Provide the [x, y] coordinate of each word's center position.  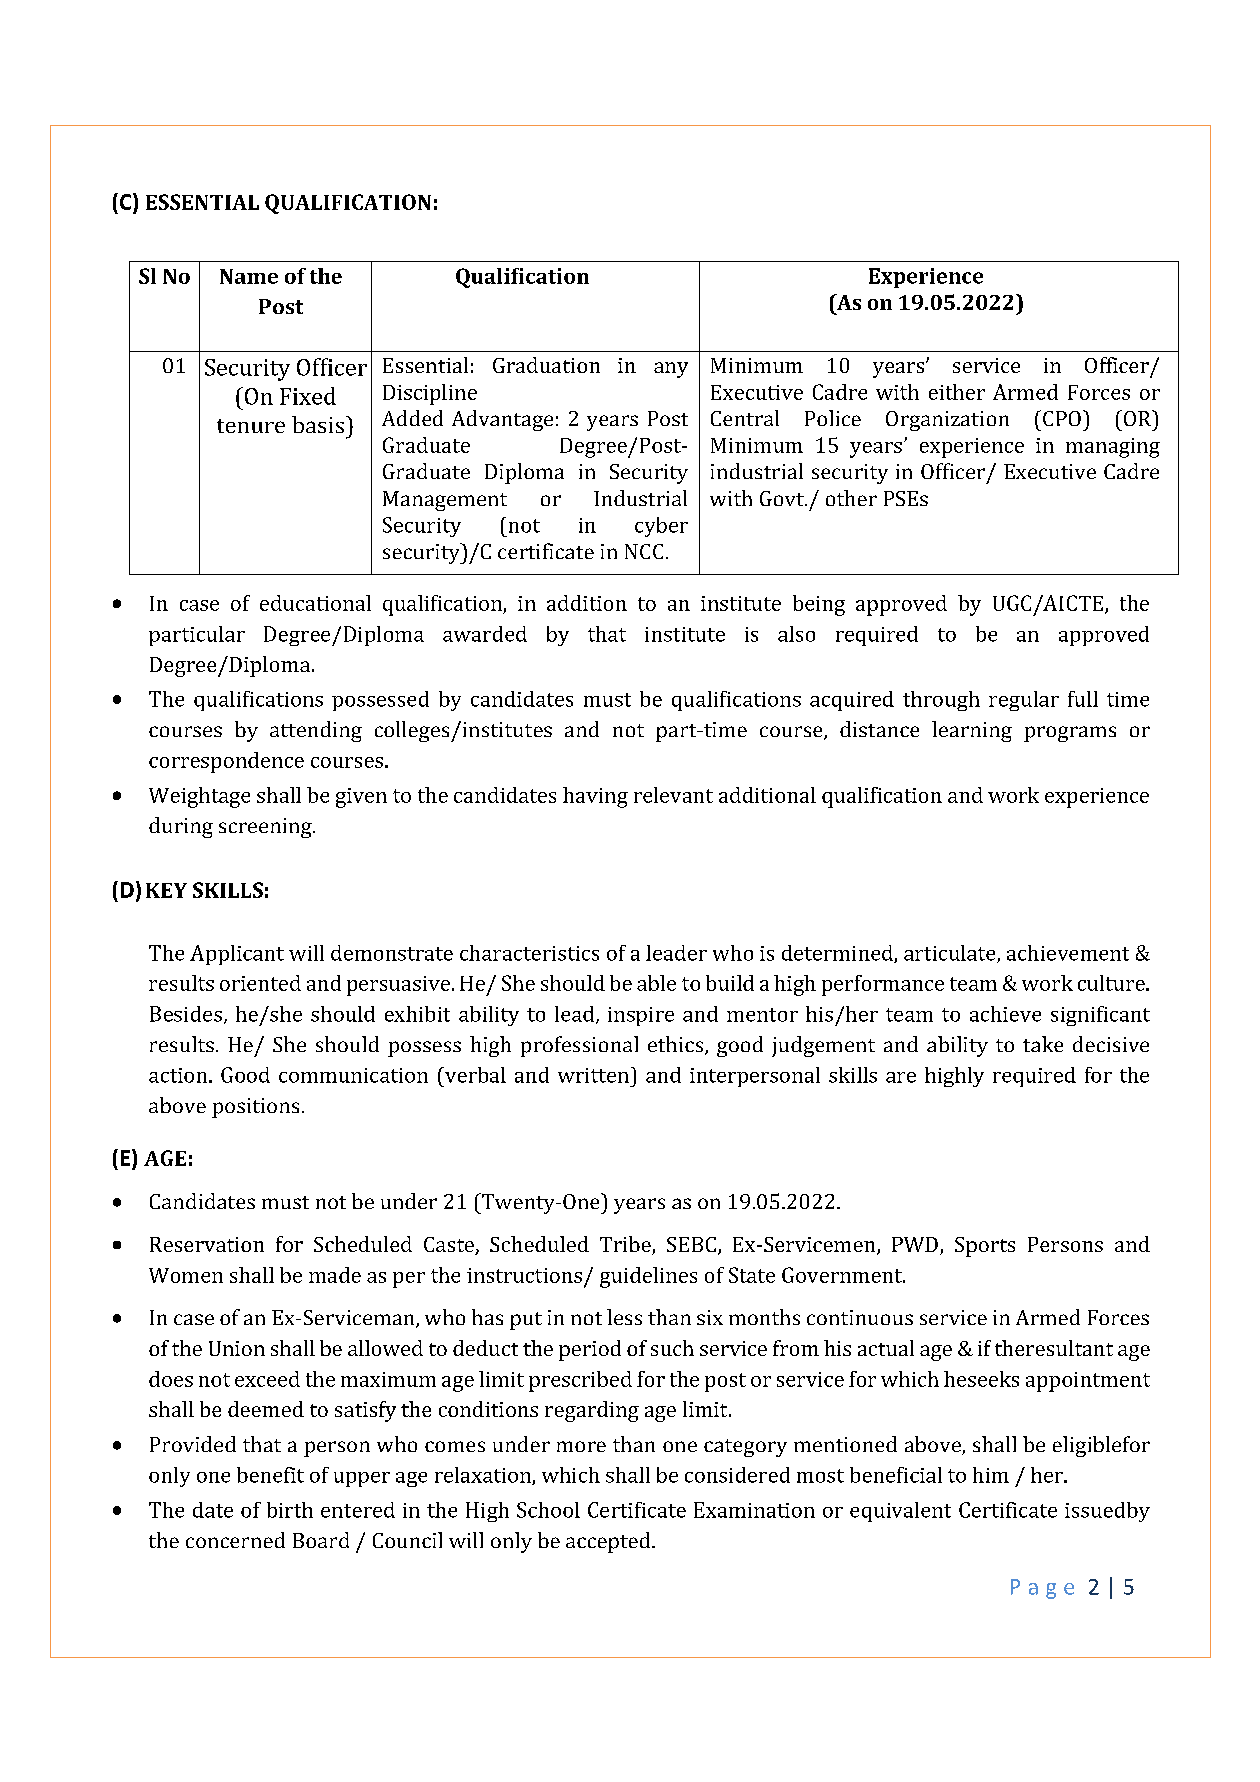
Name [249, 276]
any [671, 370]
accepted [609, 1542]
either [957, 392]
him [991, 1475]
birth [290, 1510]
